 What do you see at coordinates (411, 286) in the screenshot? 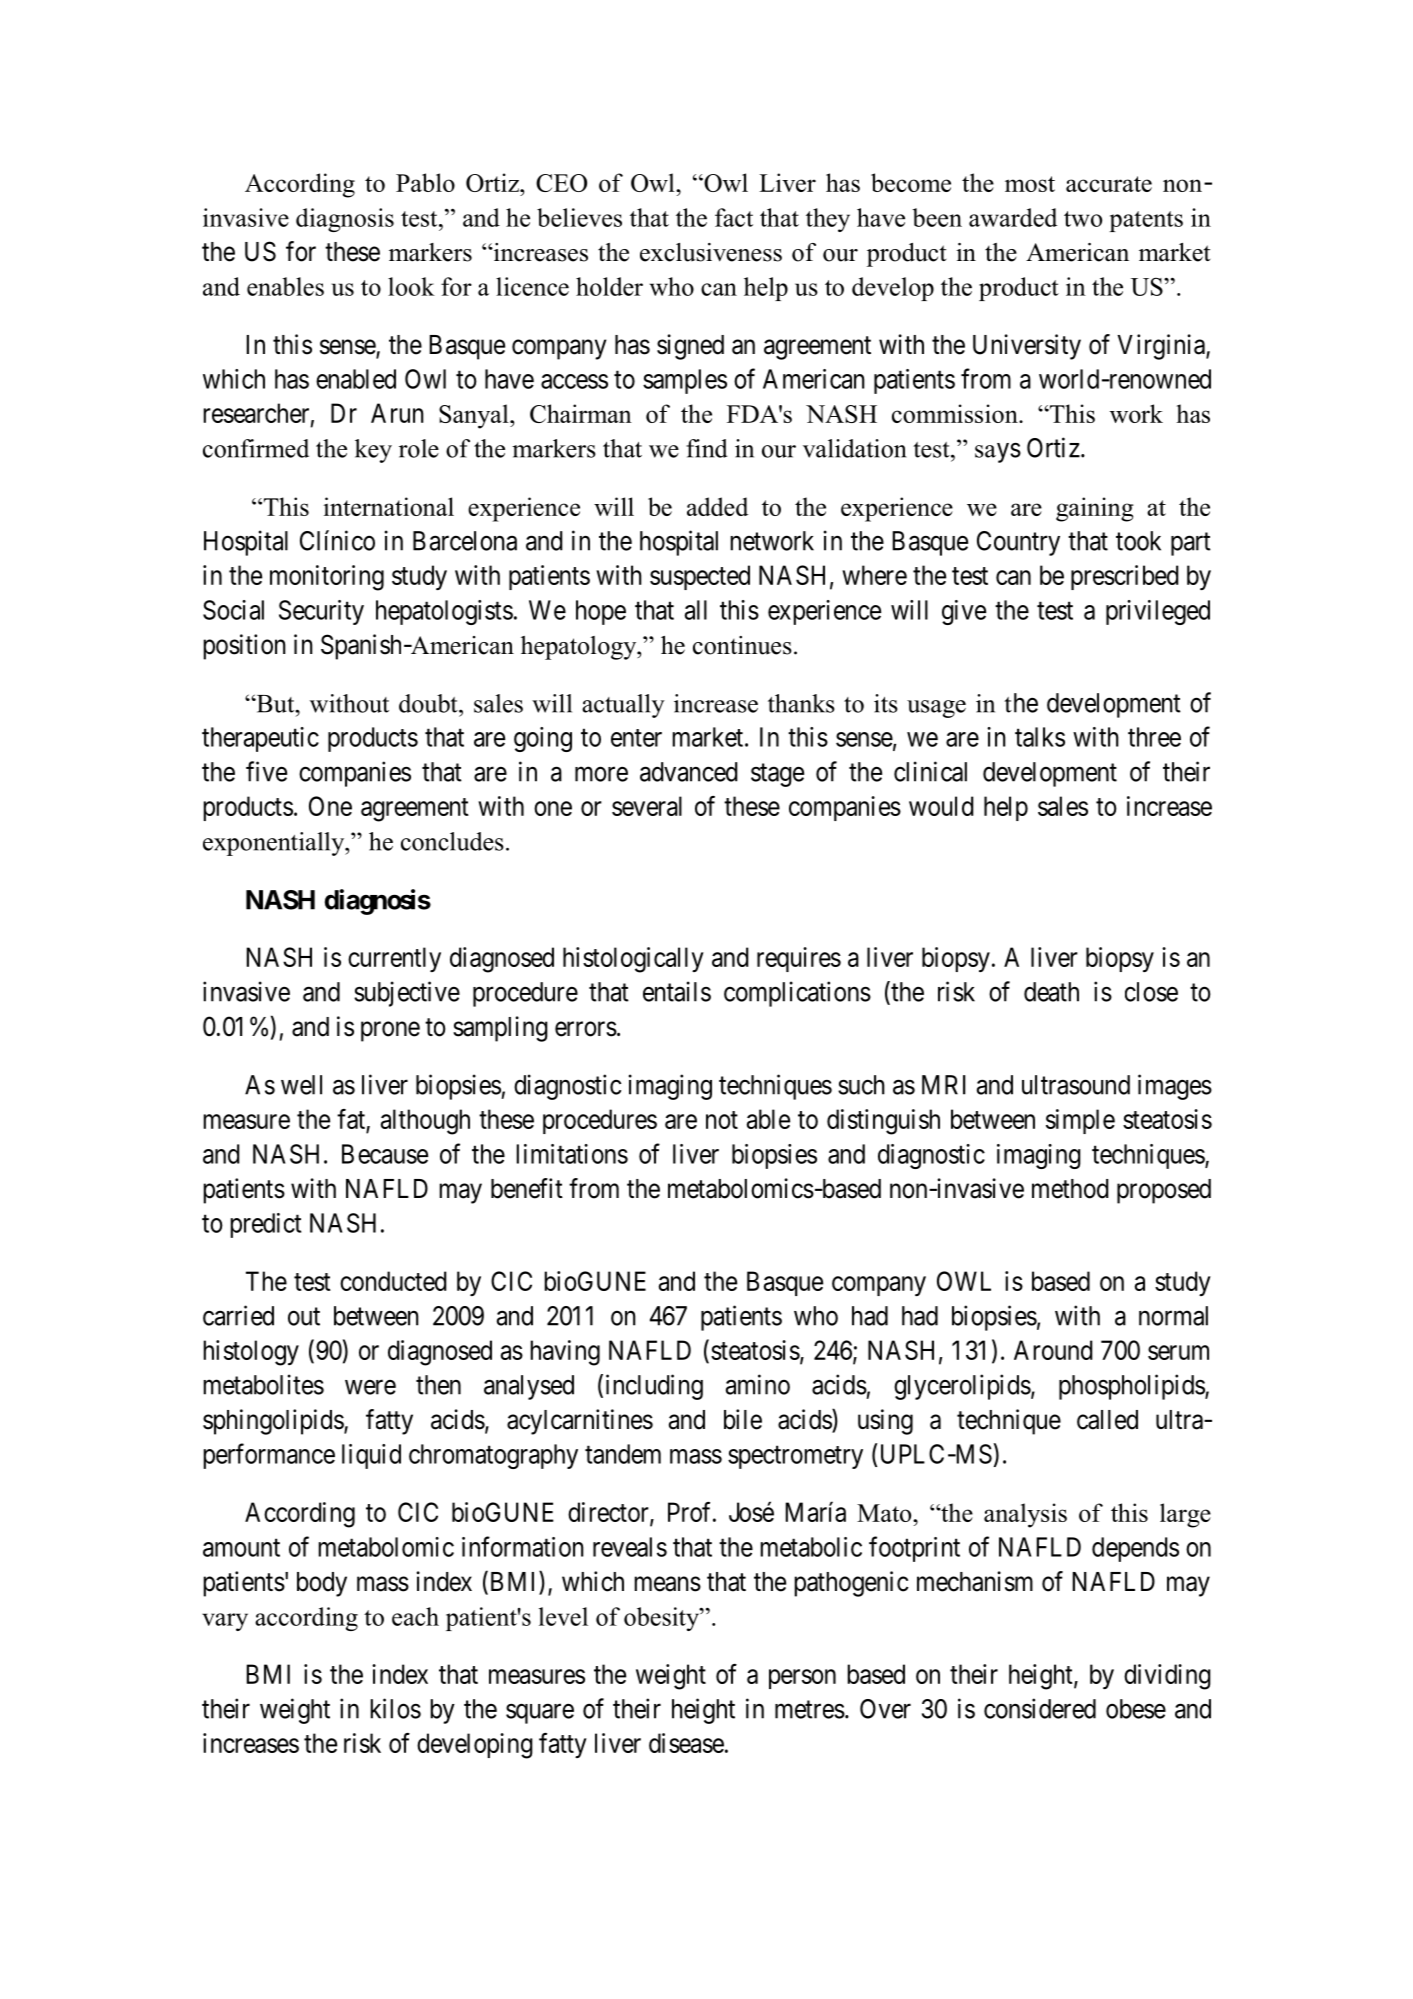
I see `look` at bounding box center [411, 286].
